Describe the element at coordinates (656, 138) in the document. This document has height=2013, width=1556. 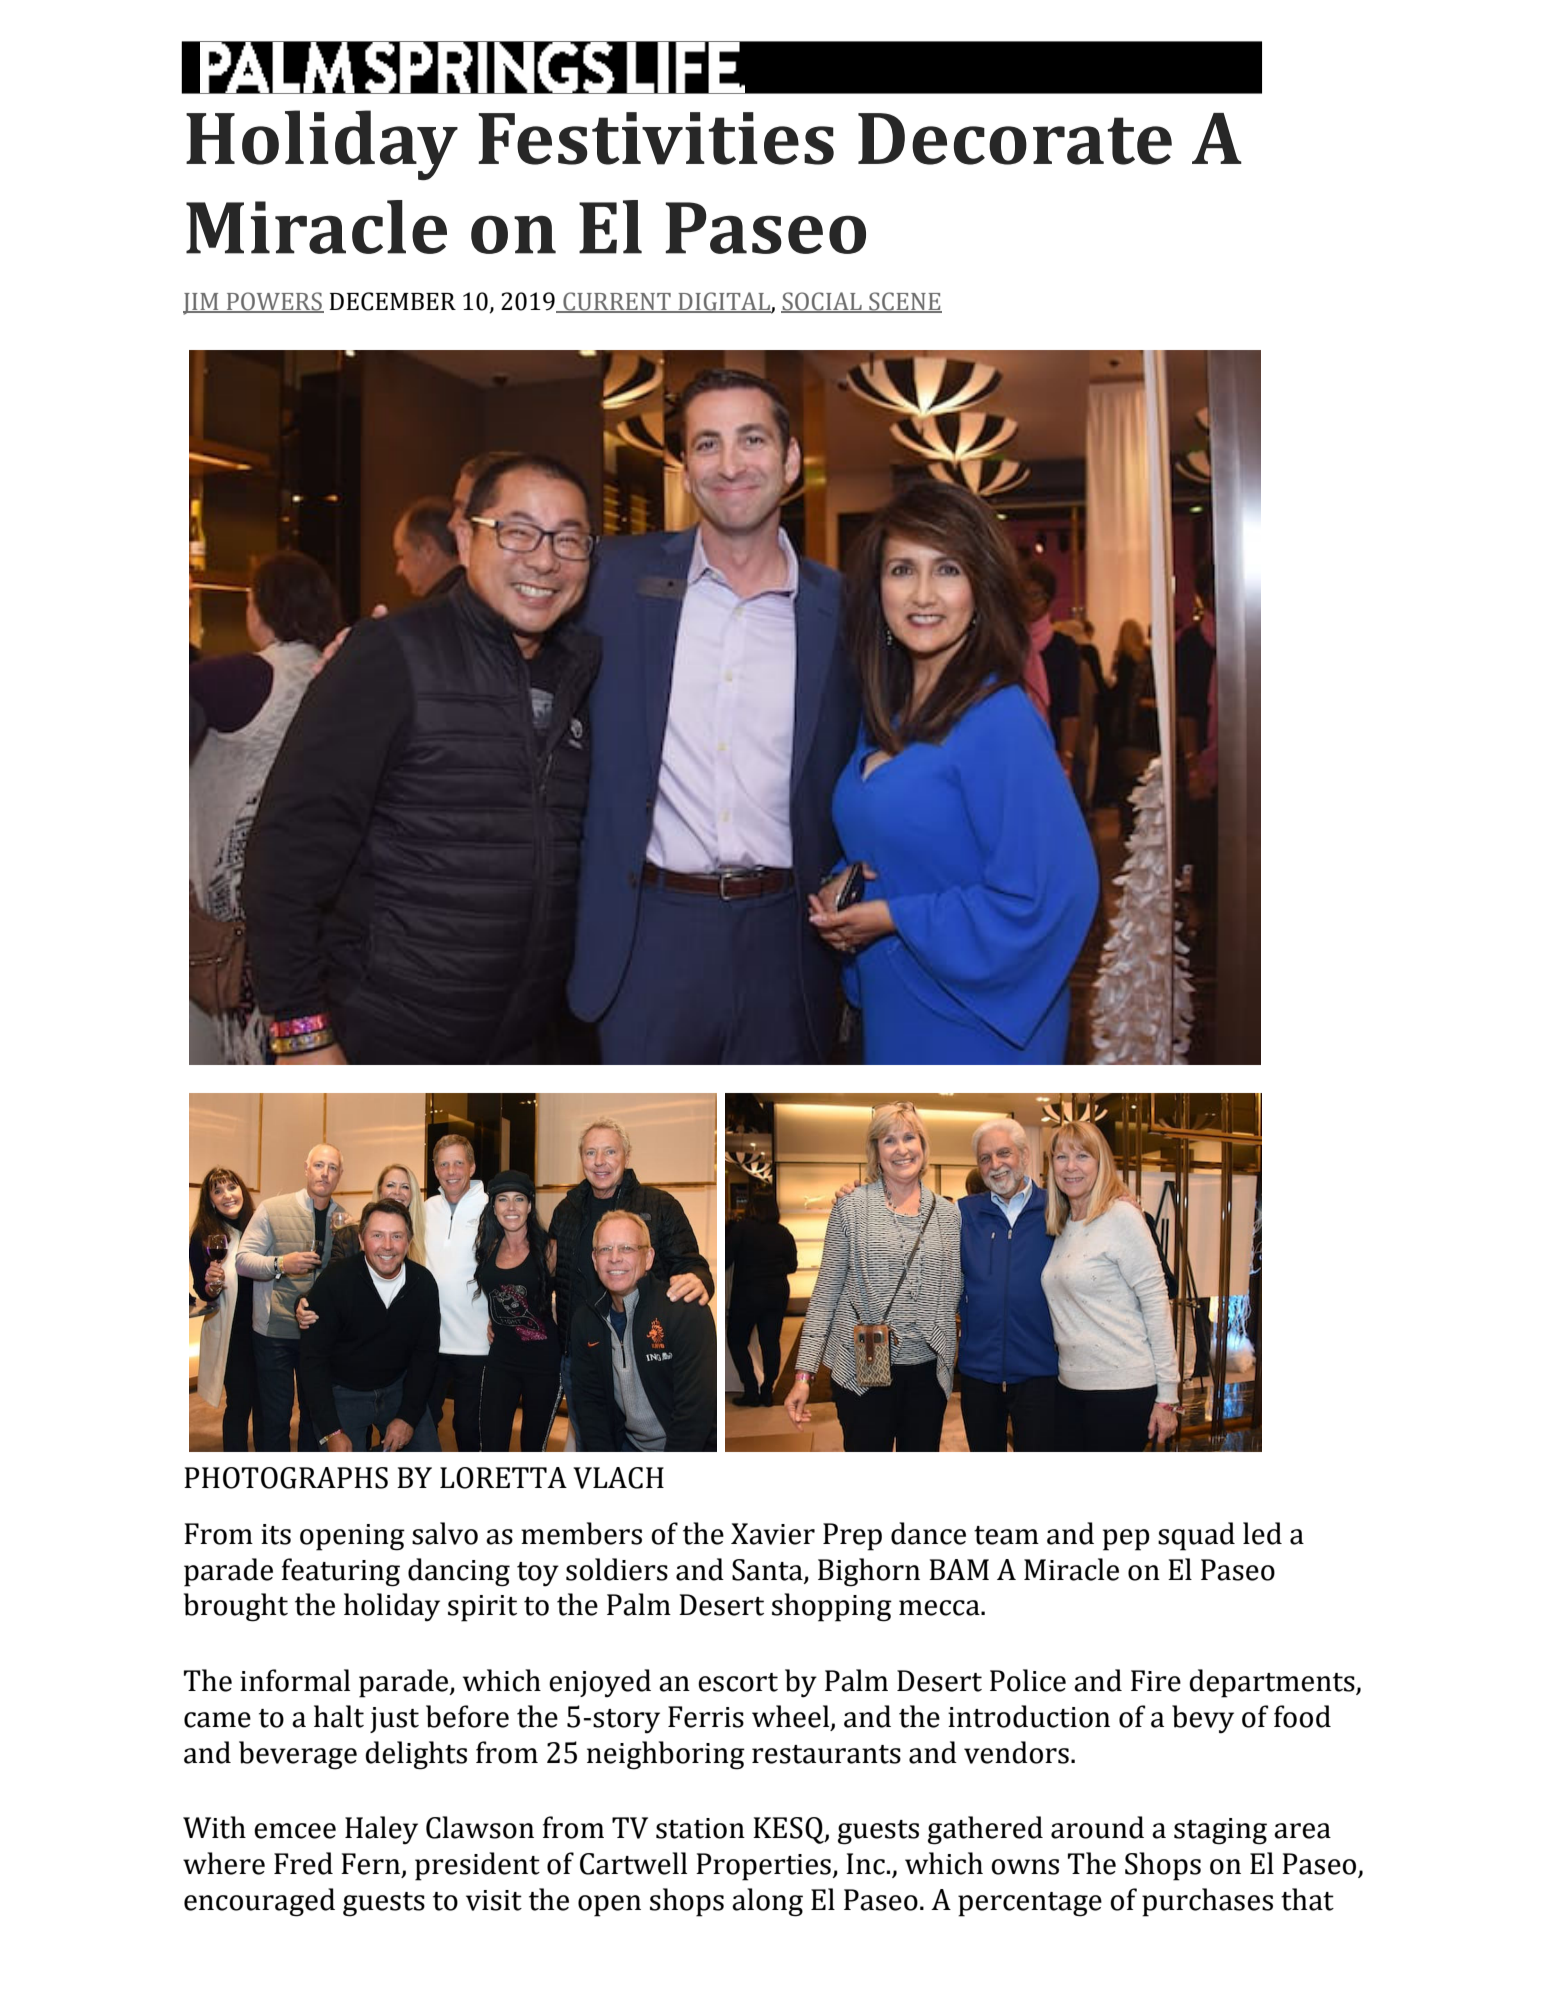
I see `Festivities` at that location.
